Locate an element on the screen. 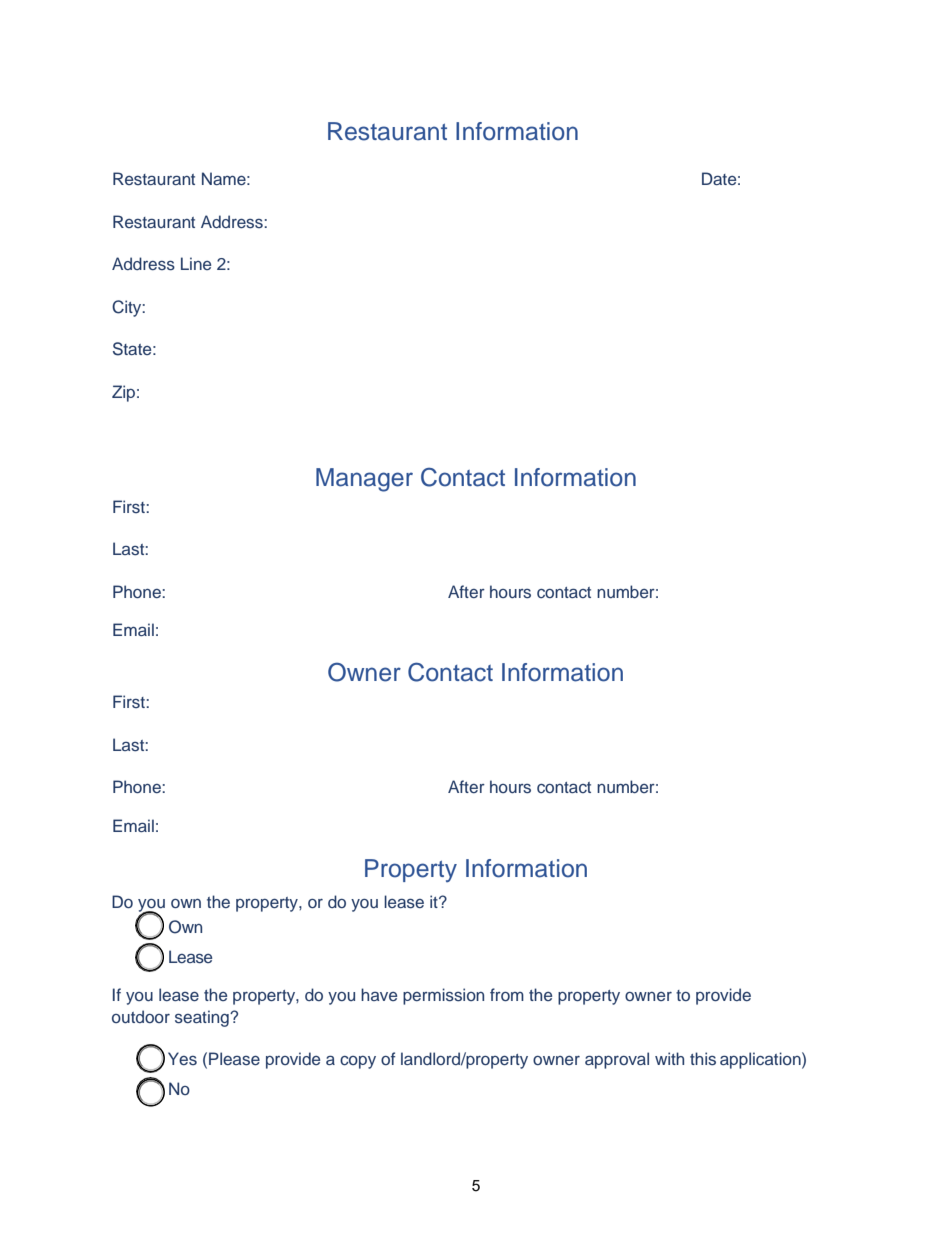 The width and height of the screenshot is (952, 1233). Yes is located at coordinates (182, 1058).
